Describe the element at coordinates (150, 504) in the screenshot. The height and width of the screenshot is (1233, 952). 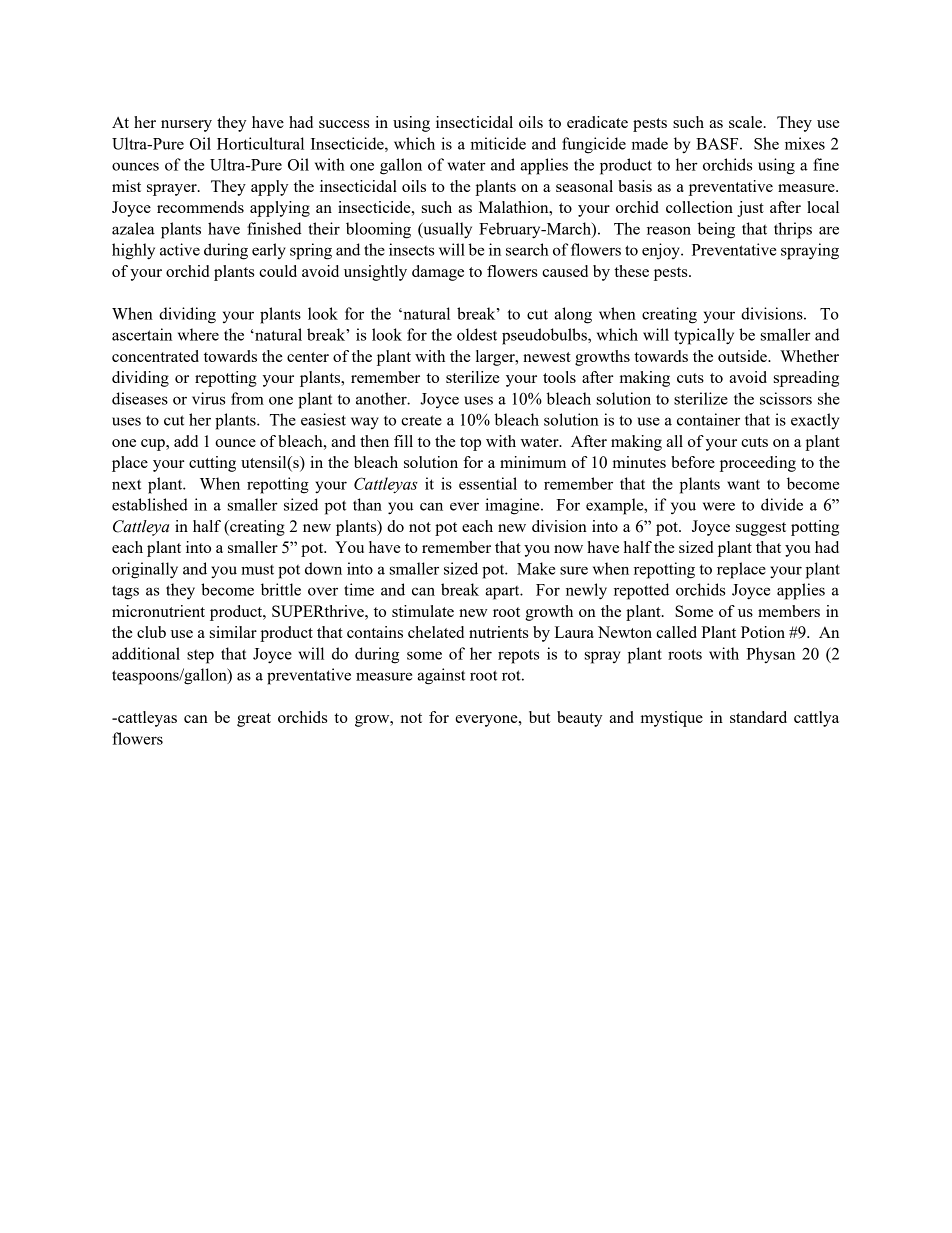
I see `established` at that location.
